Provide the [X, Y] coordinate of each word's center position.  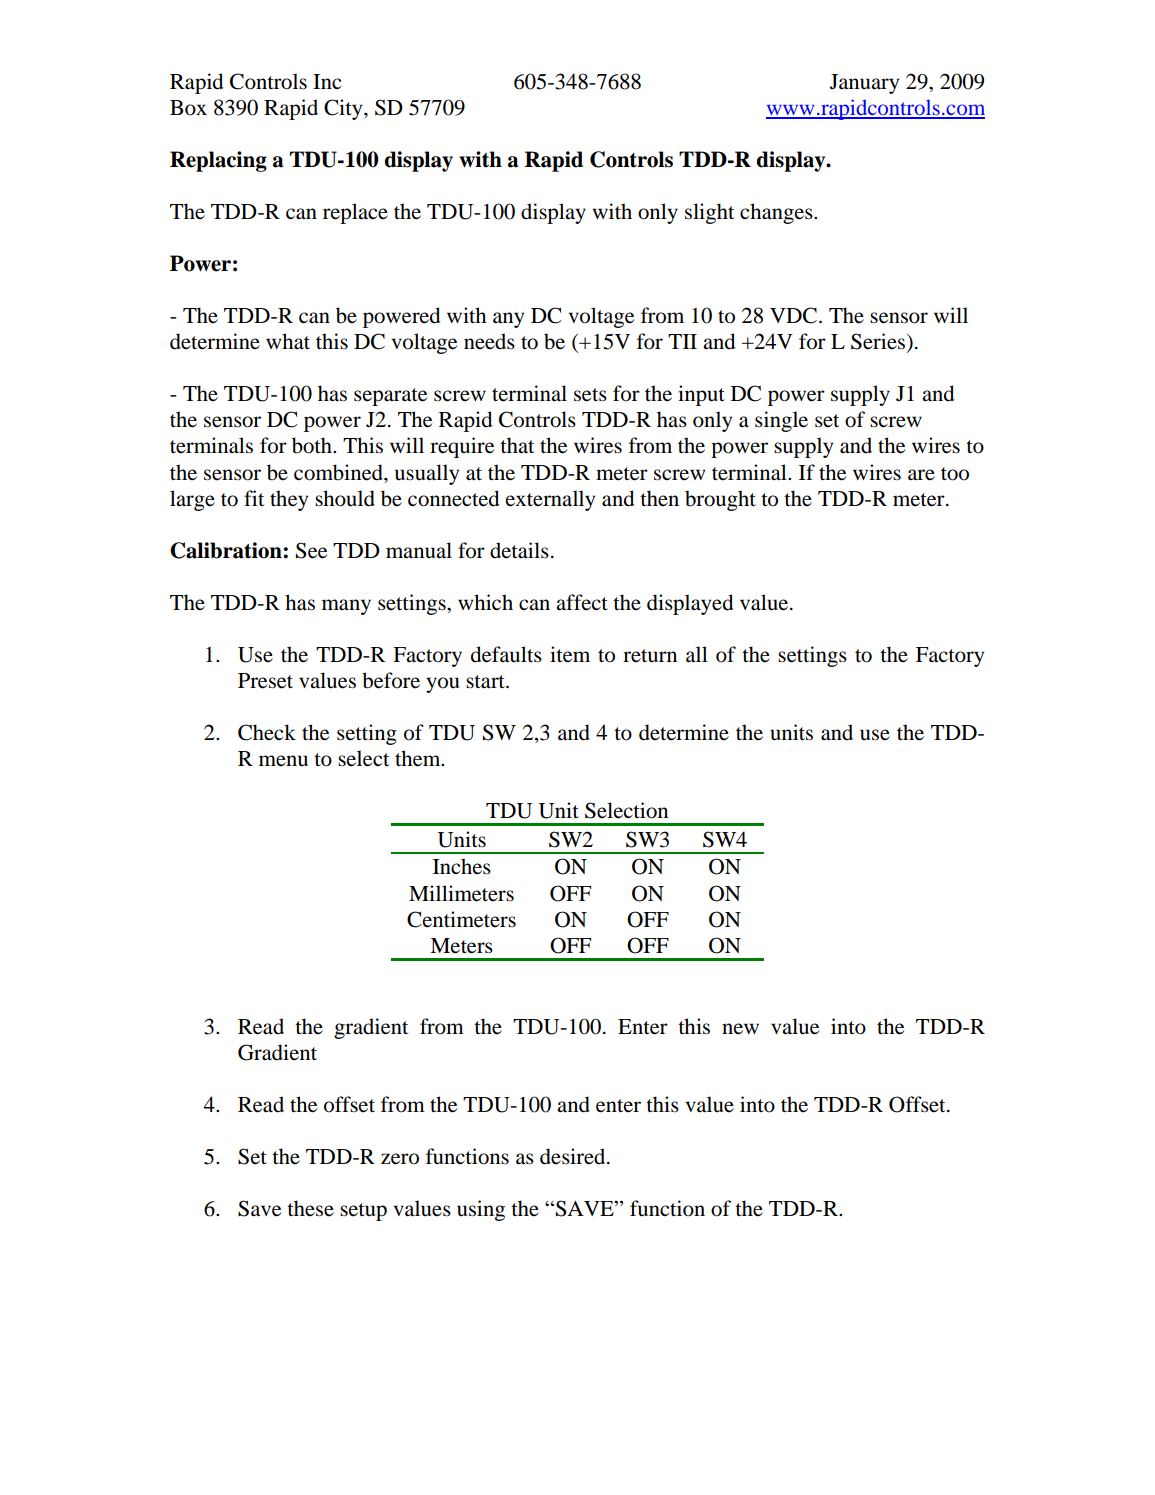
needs [489, 341]
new [740, 1029]
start [486, 682]
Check [267, 732]
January [864, 84]
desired [574, 1156]
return [650, 656]
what [288, 341]
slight [709, 213]
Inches [462, 866]
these [310, 1208]
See [311, 550]
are [921, 475]
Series [879, 342]
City [344, 109]
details [519, 550]
